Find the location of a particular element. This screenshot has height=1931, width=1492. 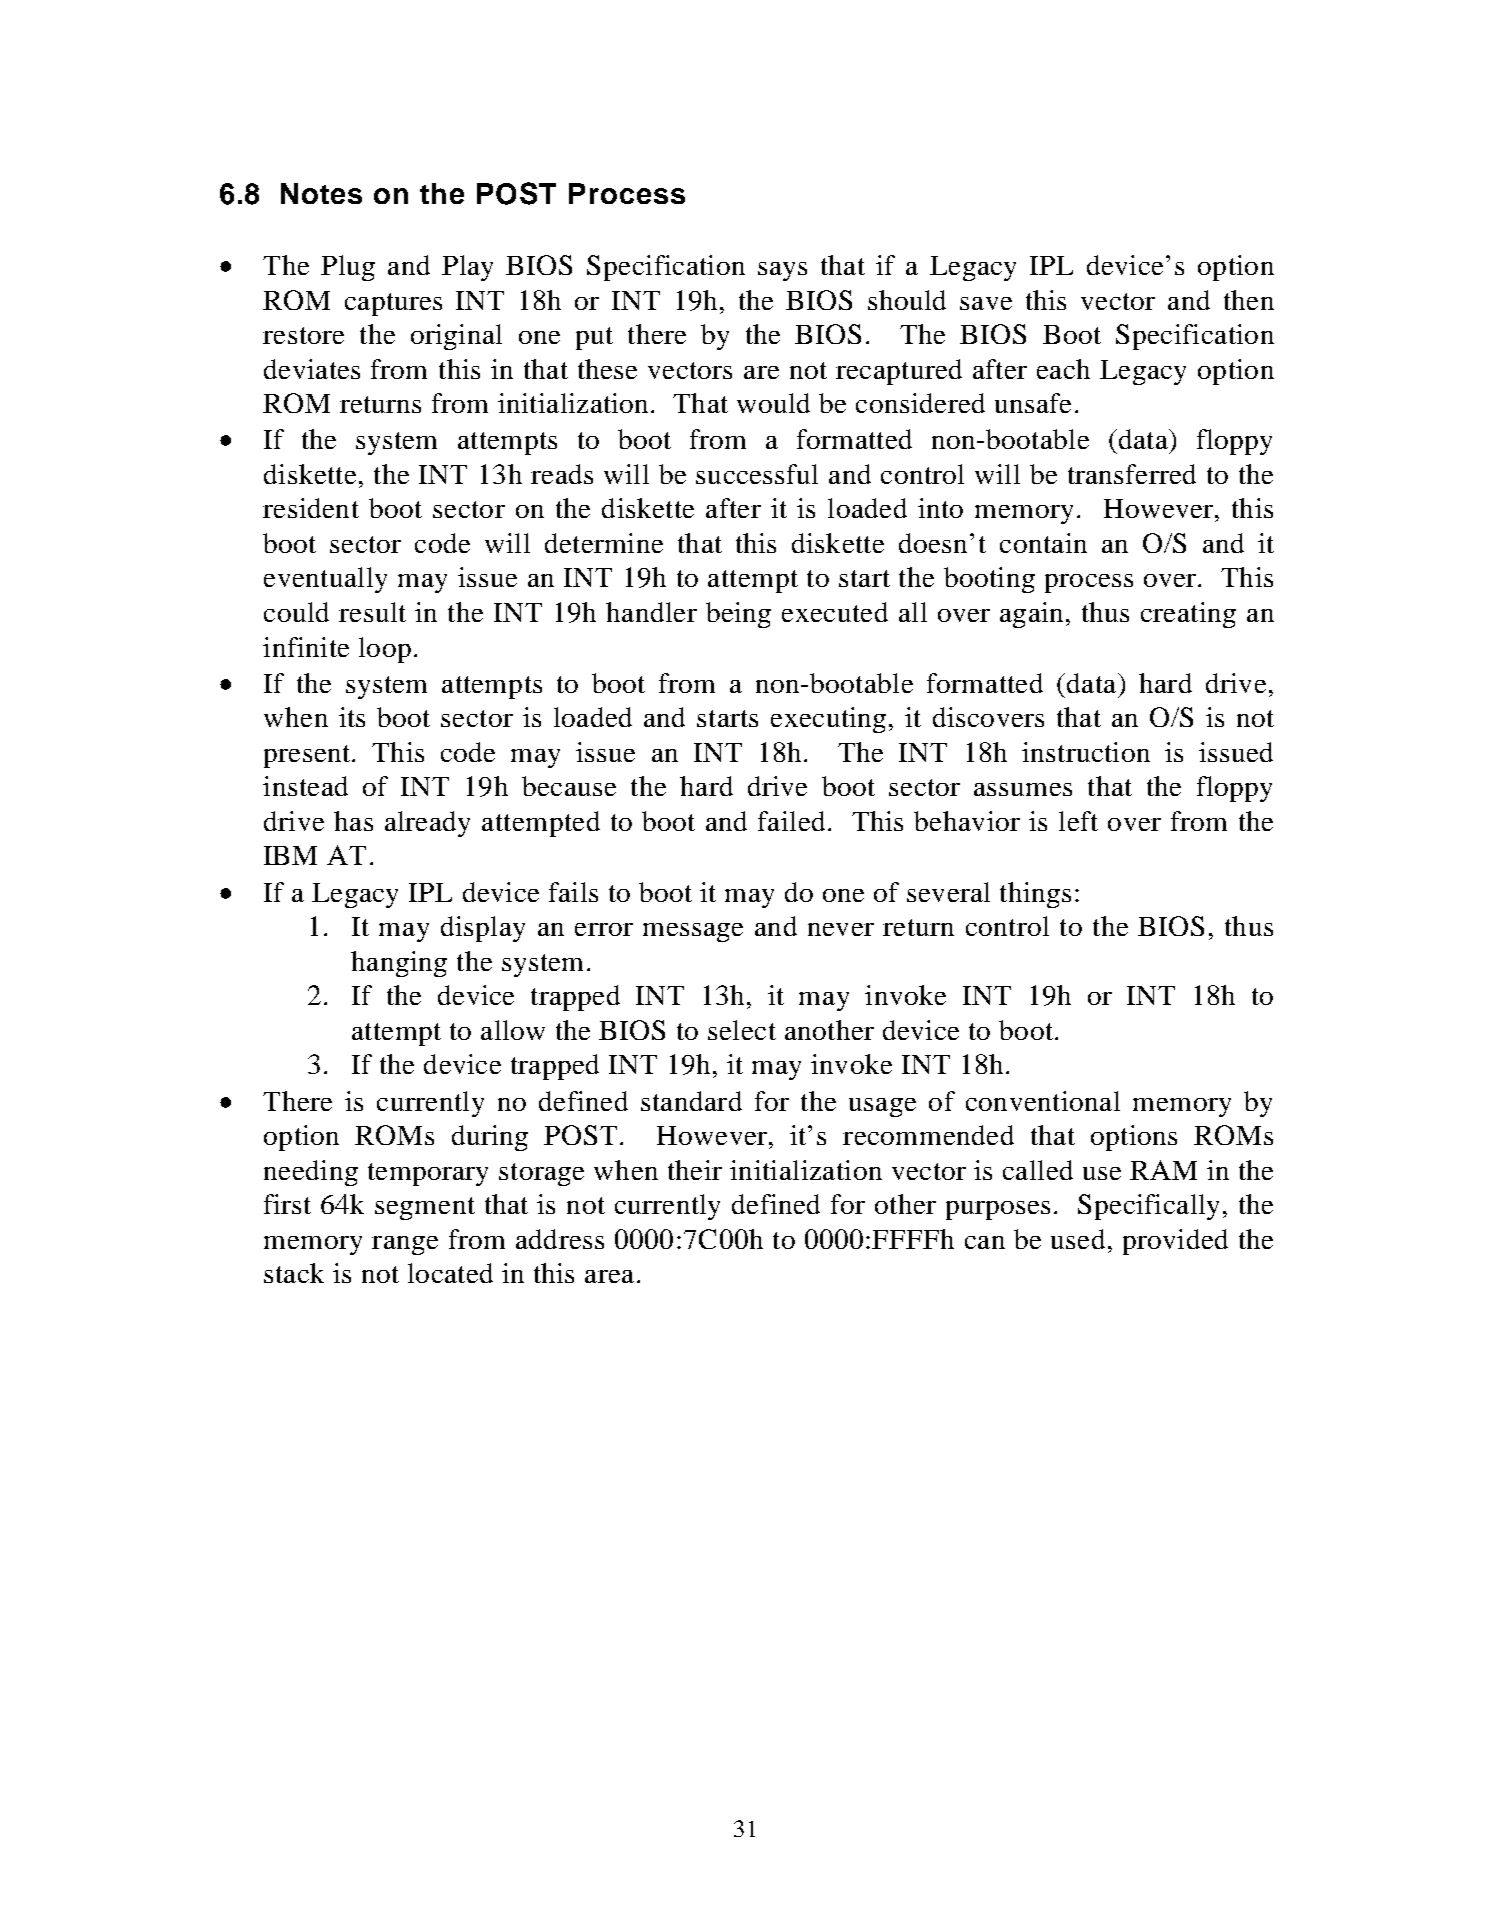

Plug is located at coordinates (348, 268).
